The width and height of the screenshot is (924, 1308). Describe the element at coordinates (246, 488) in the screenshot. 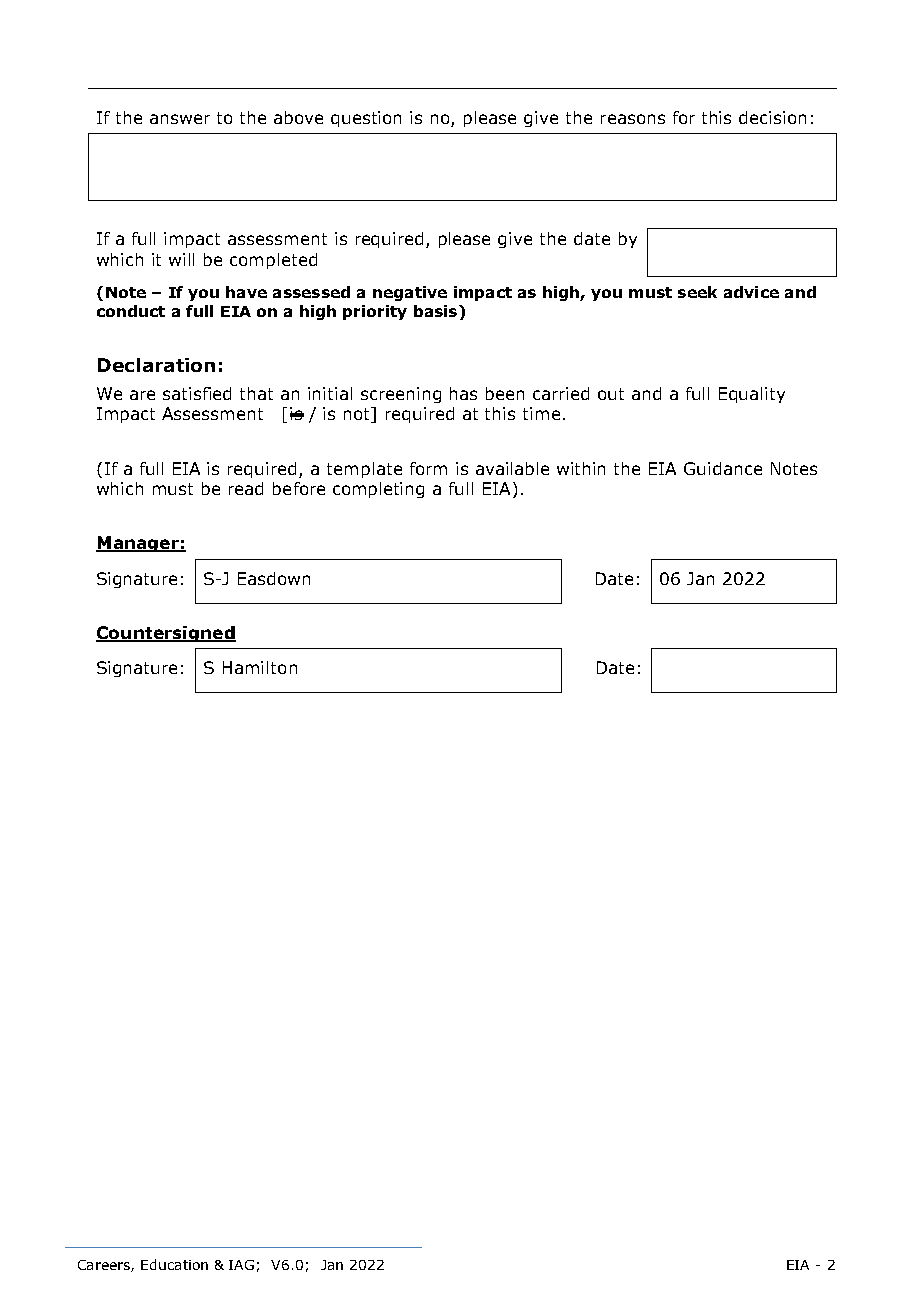

I see `read` at that location.
